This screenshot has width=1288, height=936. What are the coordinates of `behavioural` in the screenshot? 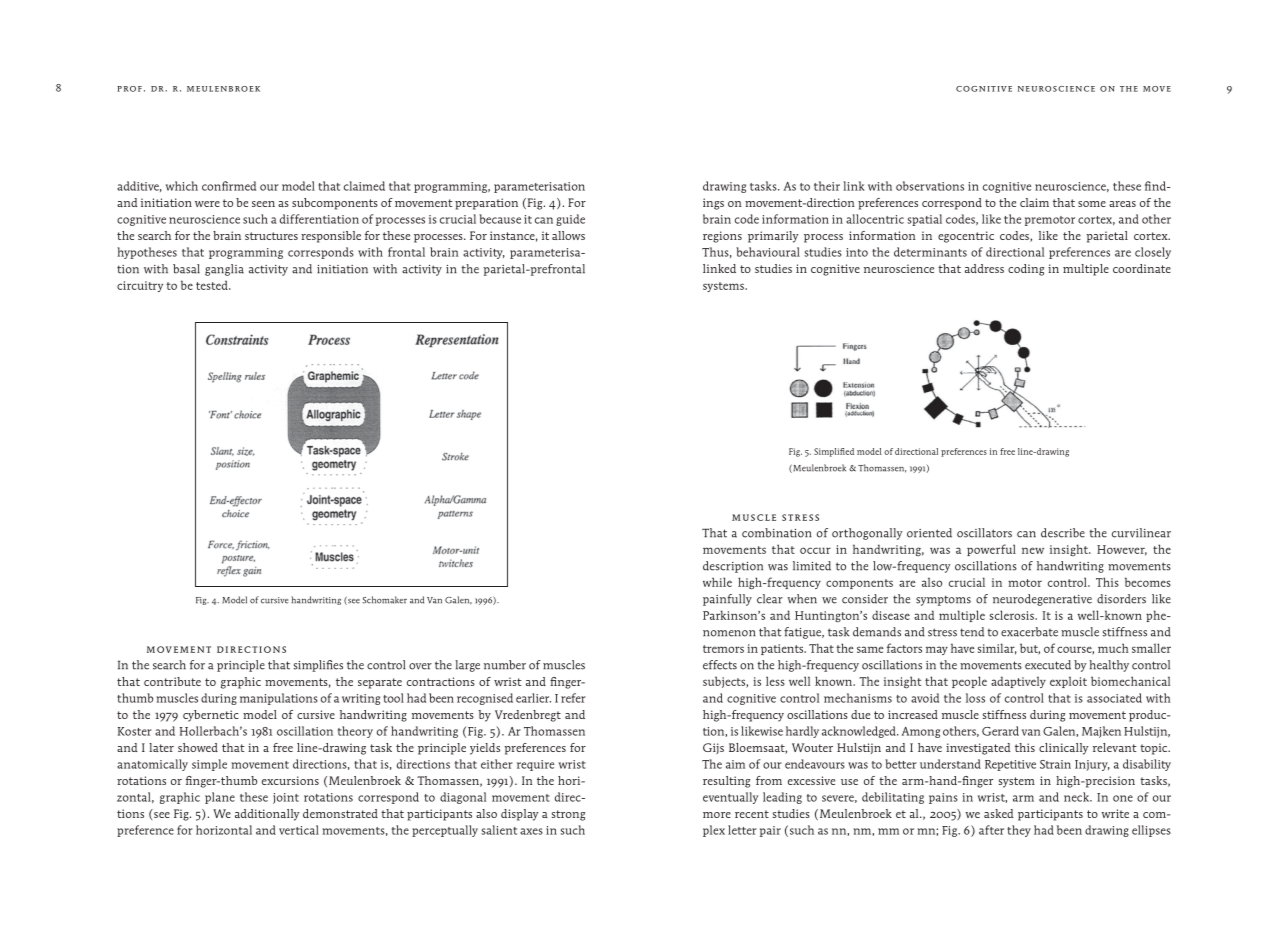 It's located at (768, 252).
